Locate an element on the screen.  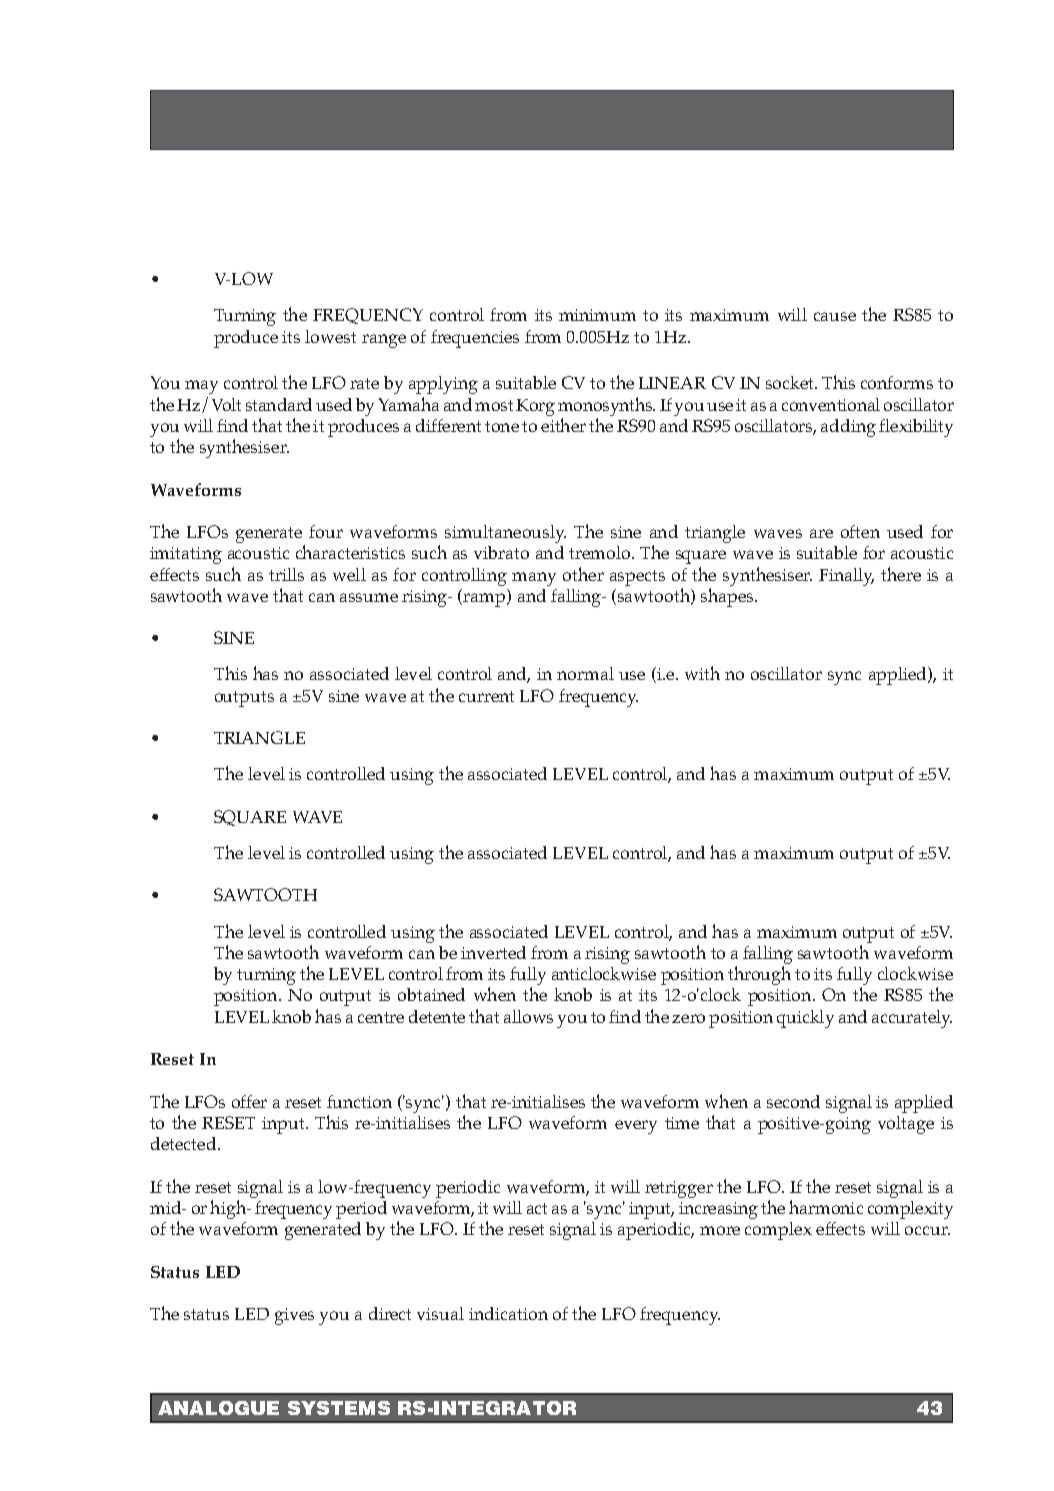
allows is located at coordinates (528, 1016).
